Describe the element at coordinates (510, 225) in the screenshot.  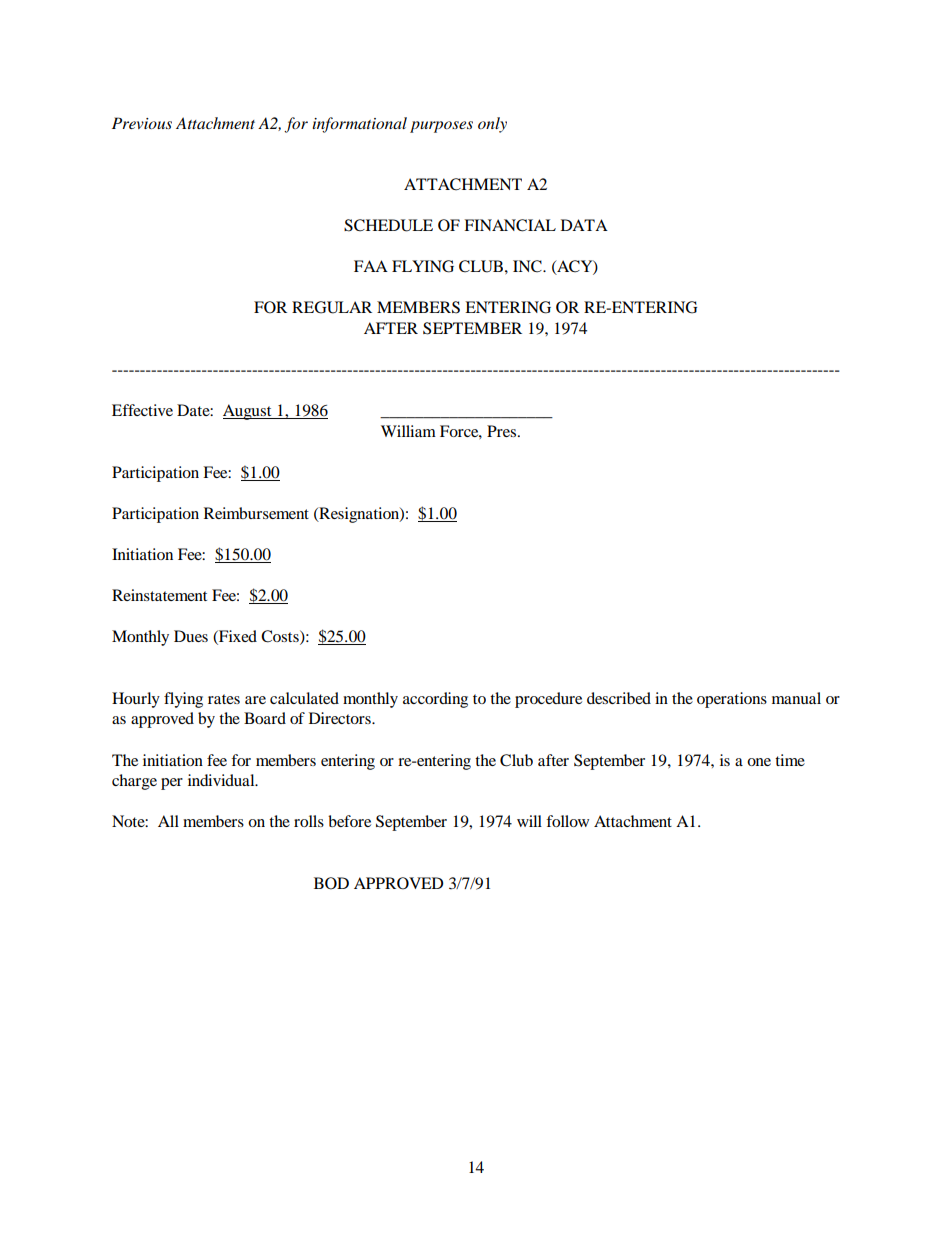
I see `FINANCIAL` at that location.
